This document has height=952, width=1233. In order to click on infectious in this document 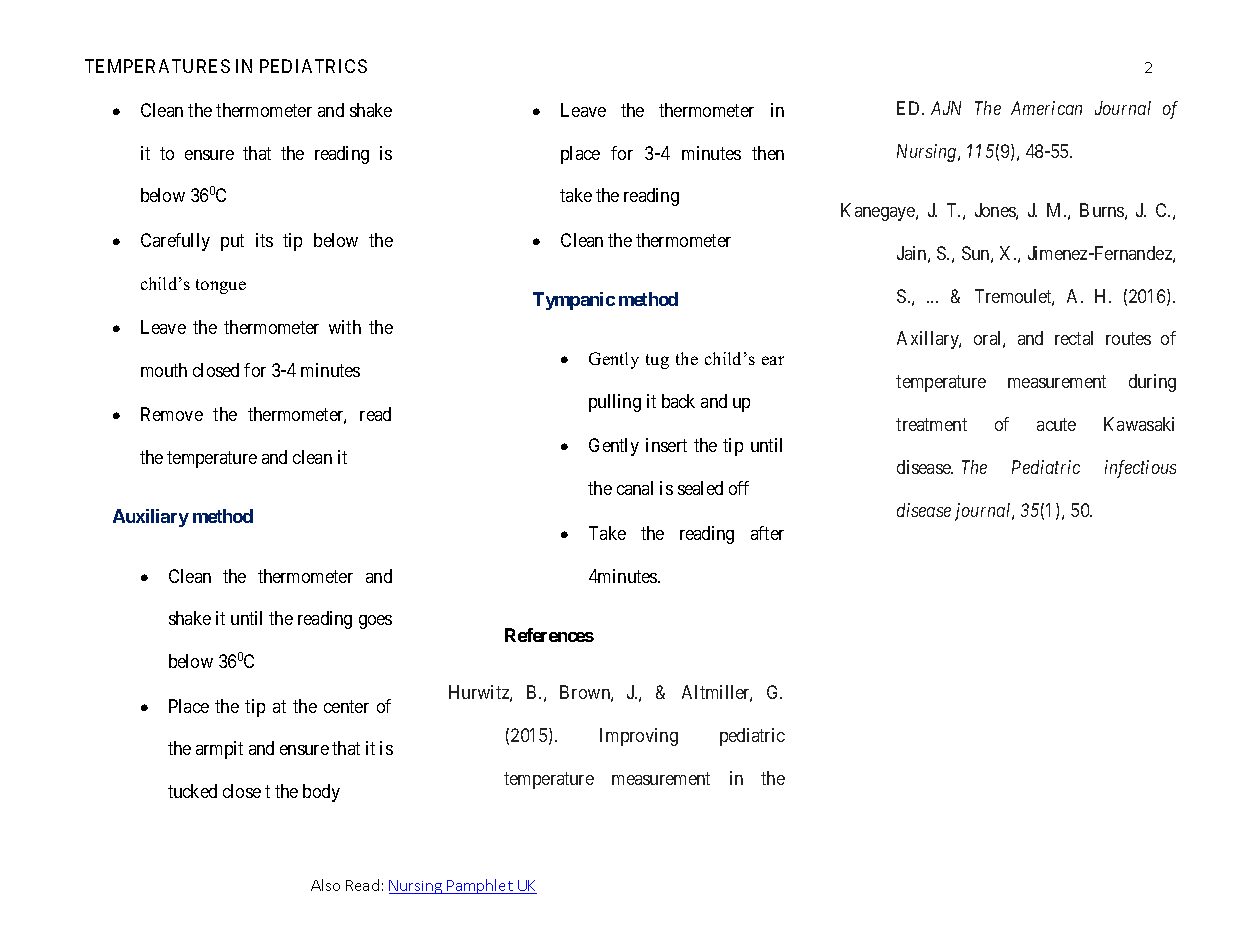, I will do `click(1140, 469)`.
